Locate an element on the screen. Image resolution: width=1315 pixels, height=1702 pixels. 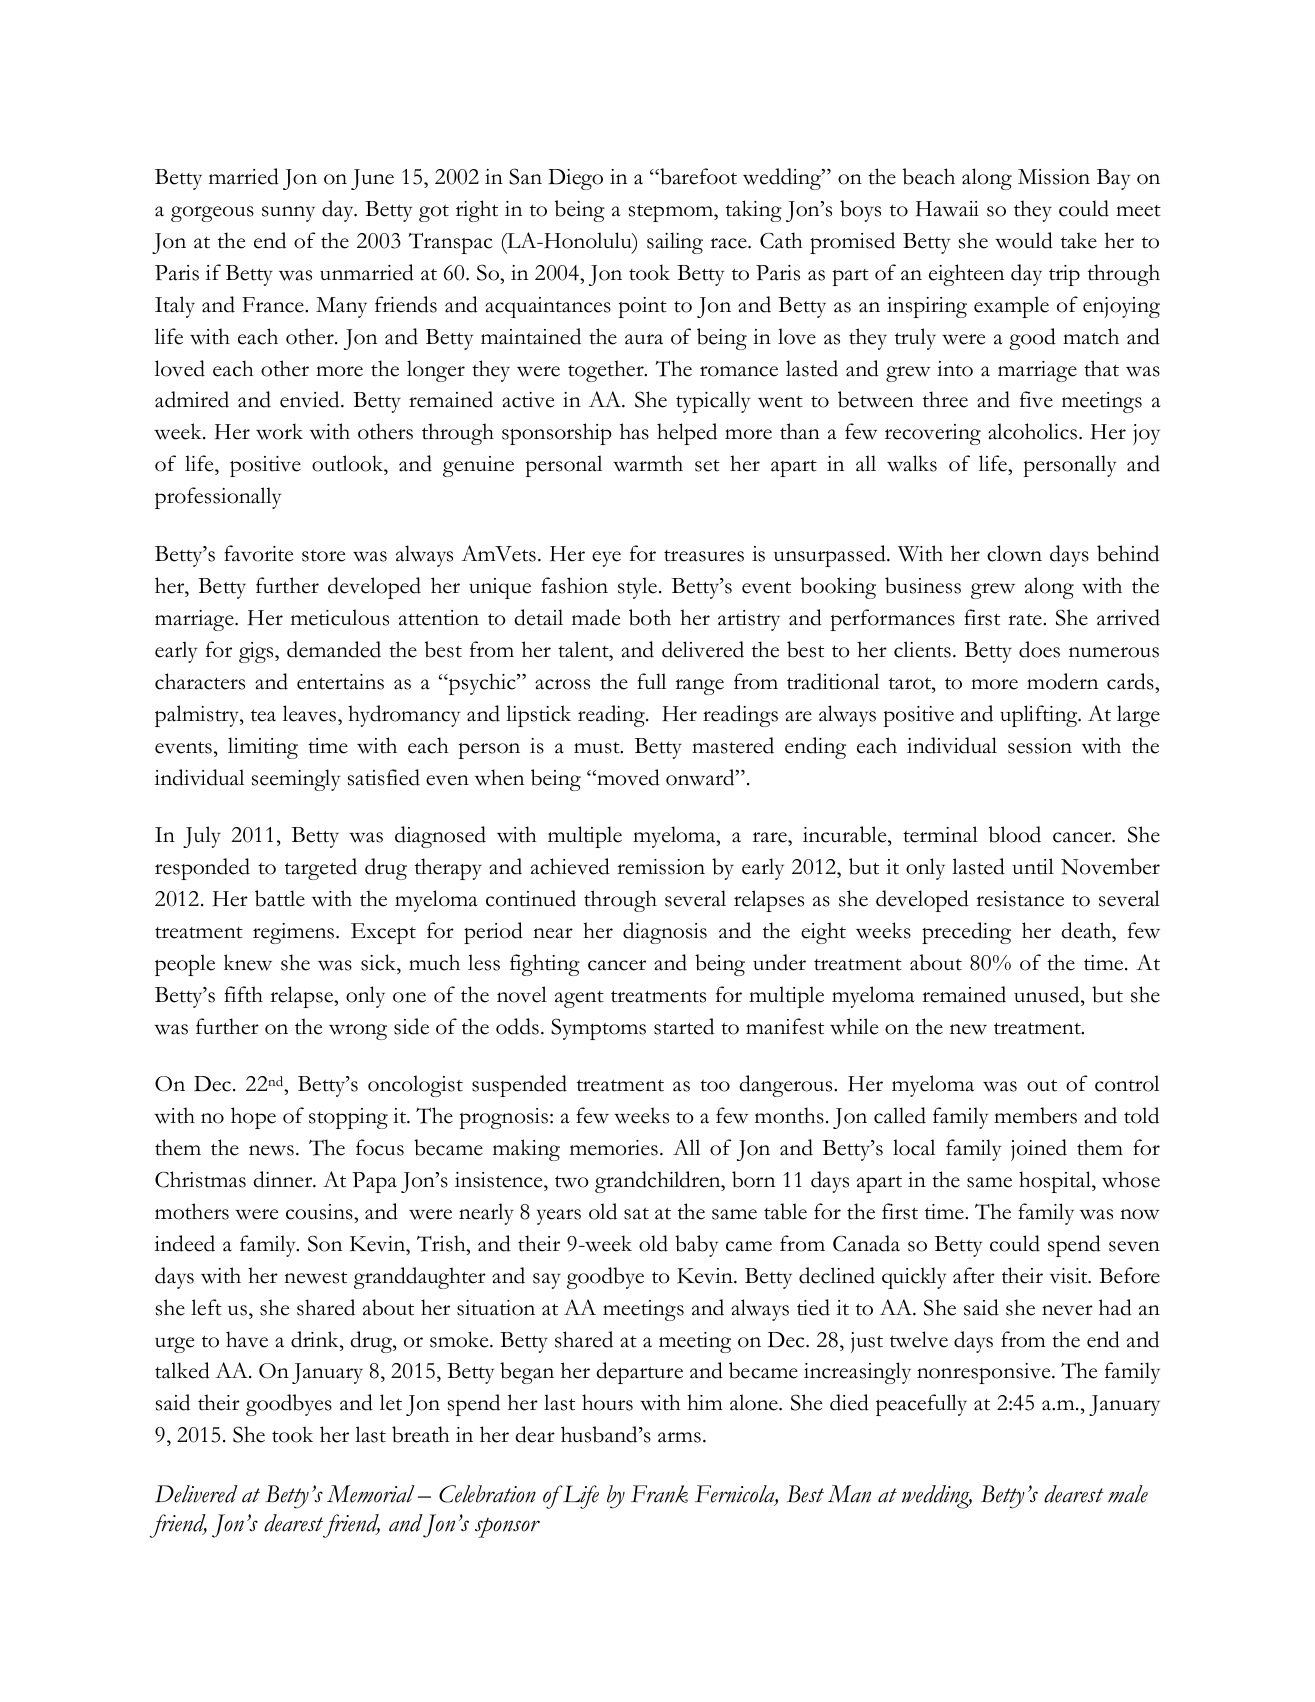
blood is located at coordinates (1015, 834).
